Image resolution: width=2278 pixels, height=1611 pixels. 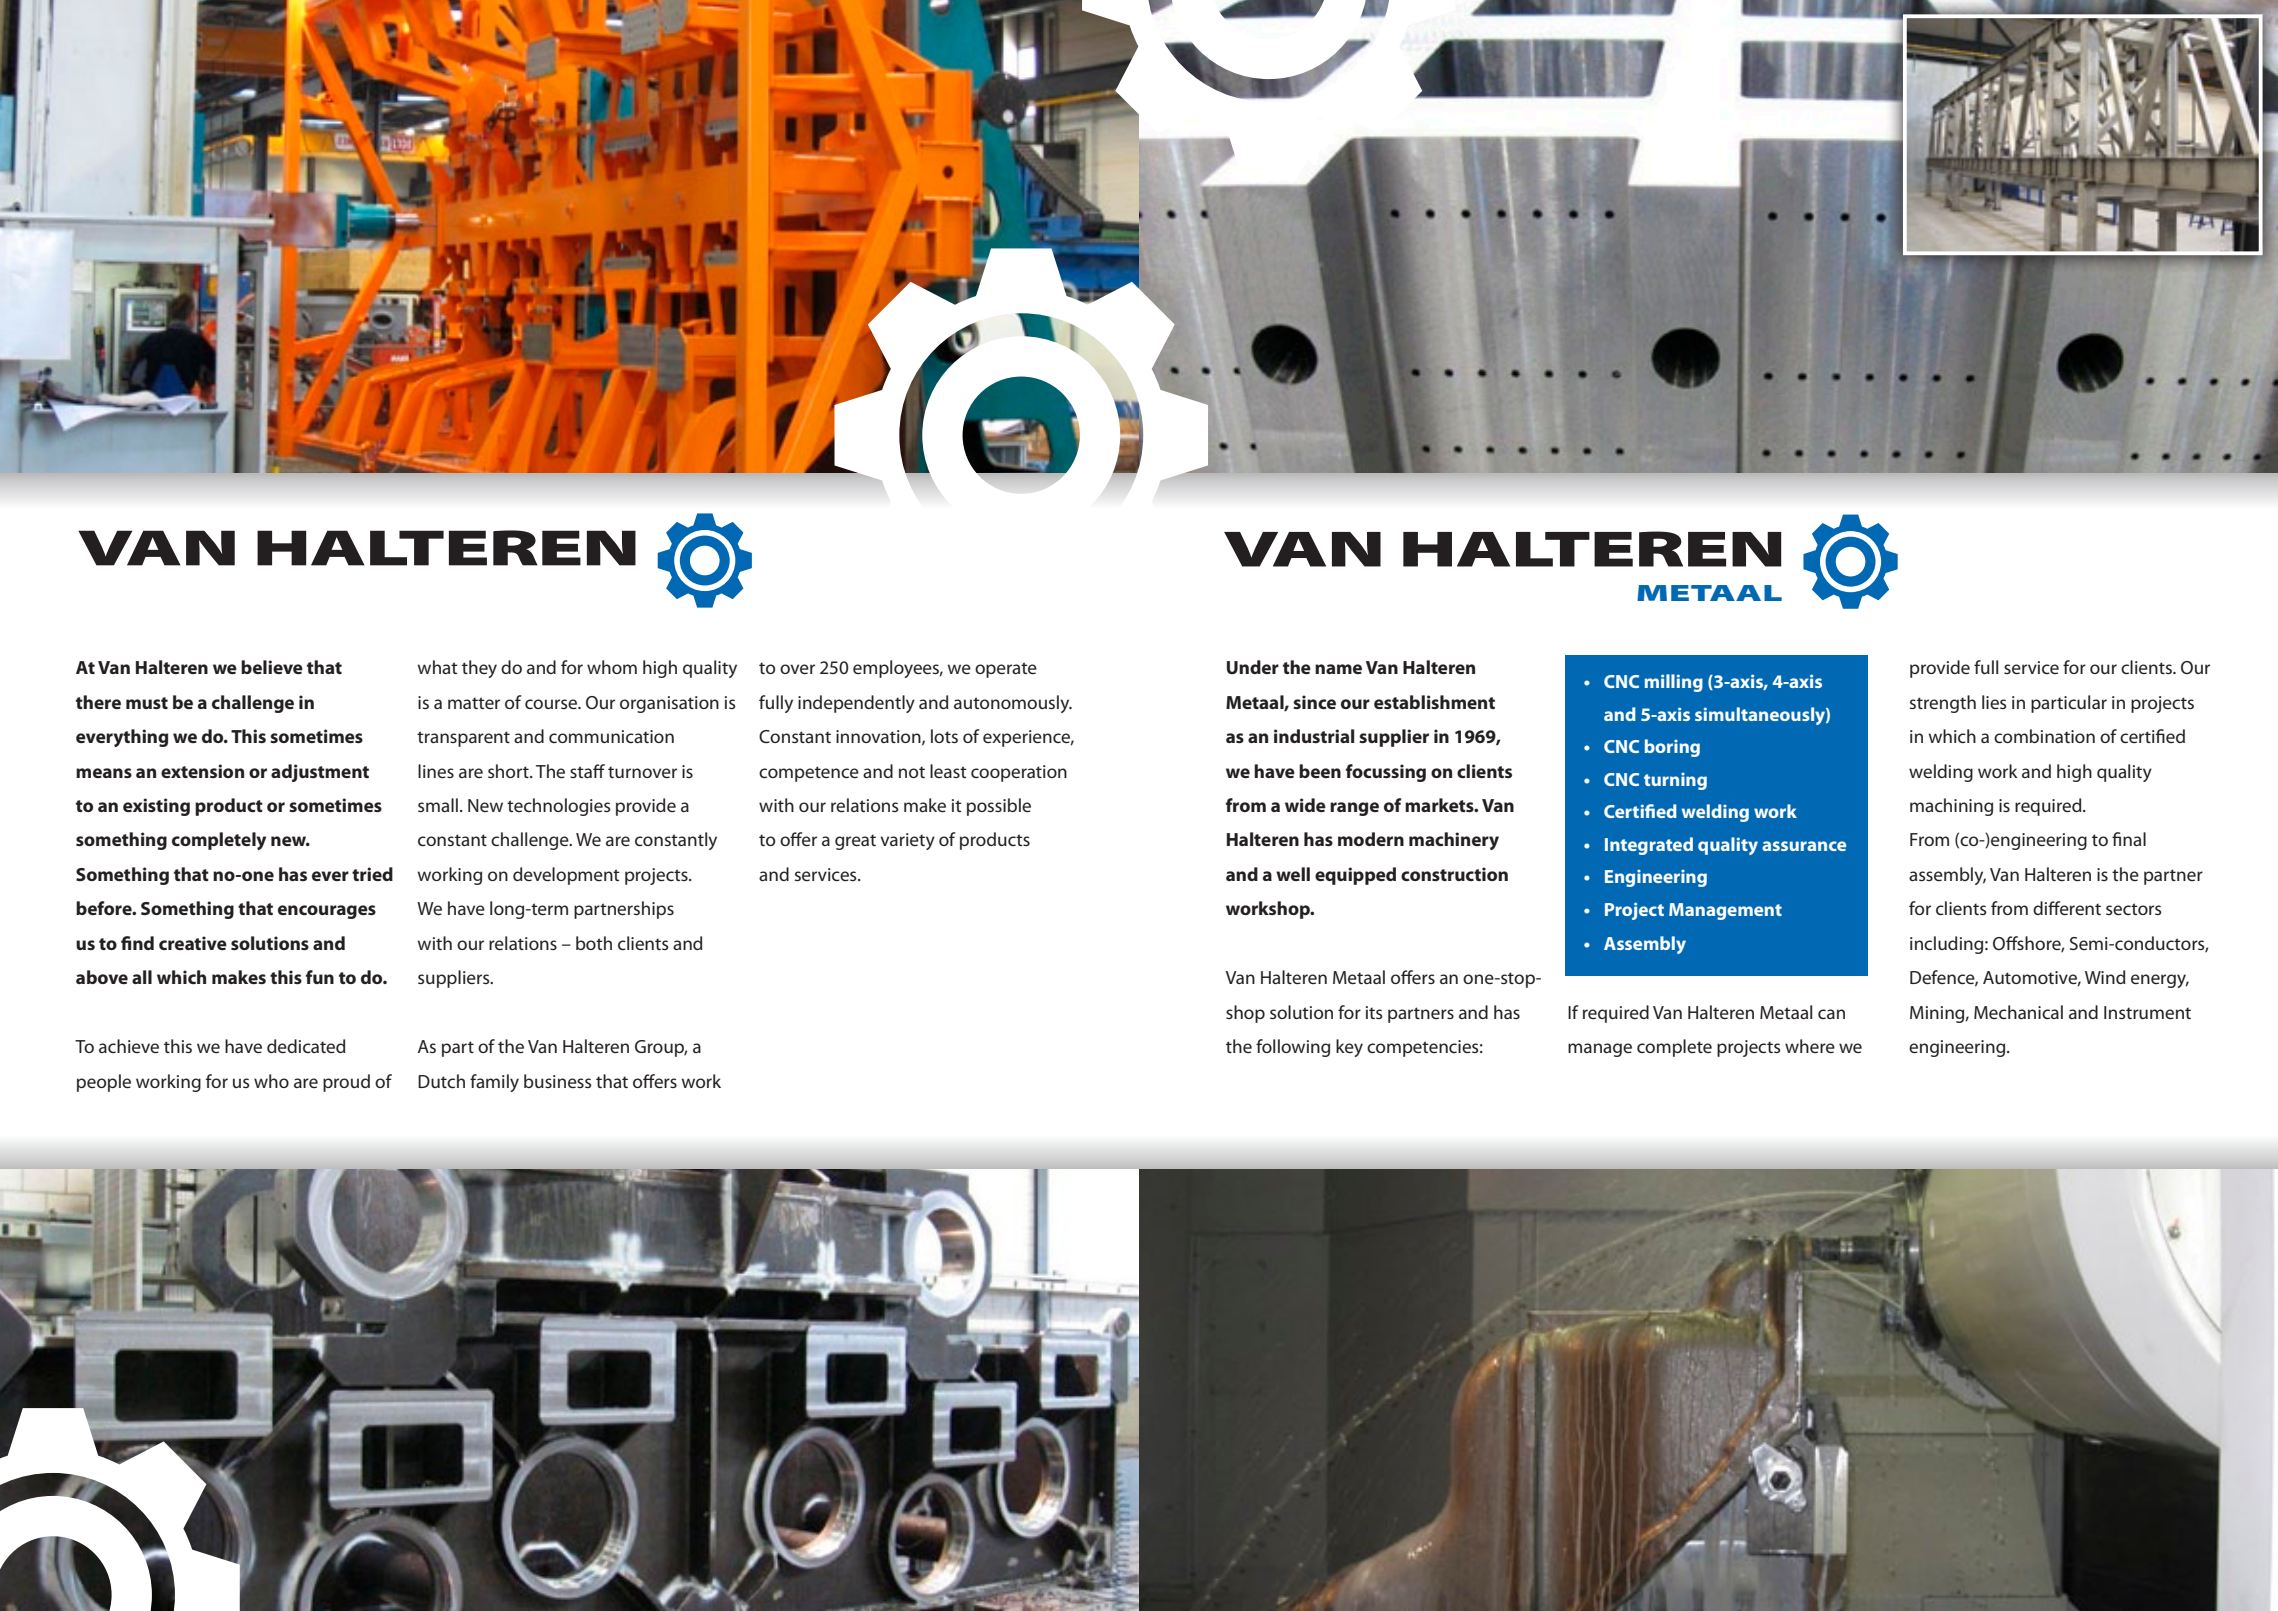 What do you see at coordinates (594, 943) in the document?
I see `both` at bounding box center [594, 943].
